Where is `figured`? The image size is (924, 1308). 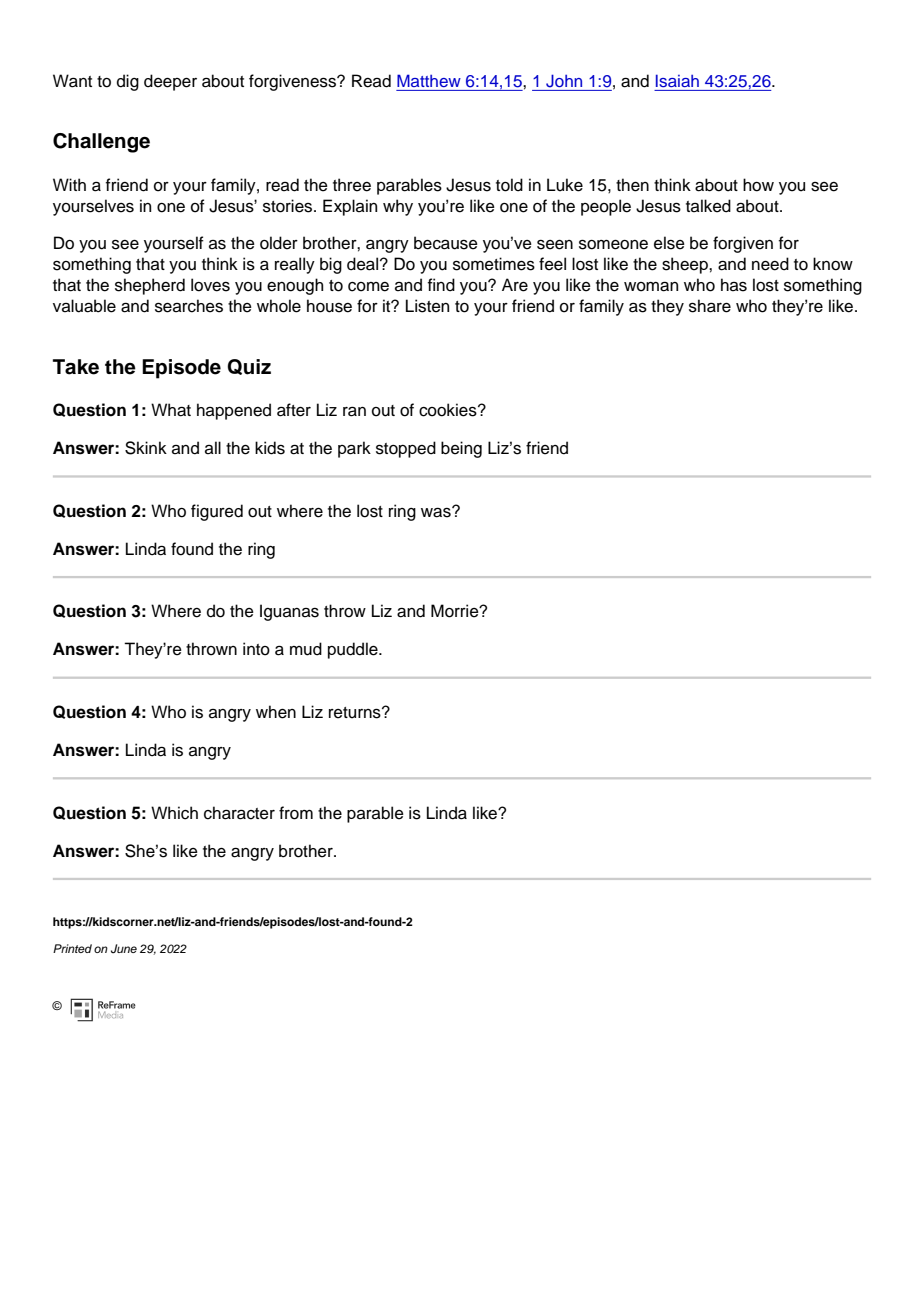
figured is located at coordinates (217, 512).
